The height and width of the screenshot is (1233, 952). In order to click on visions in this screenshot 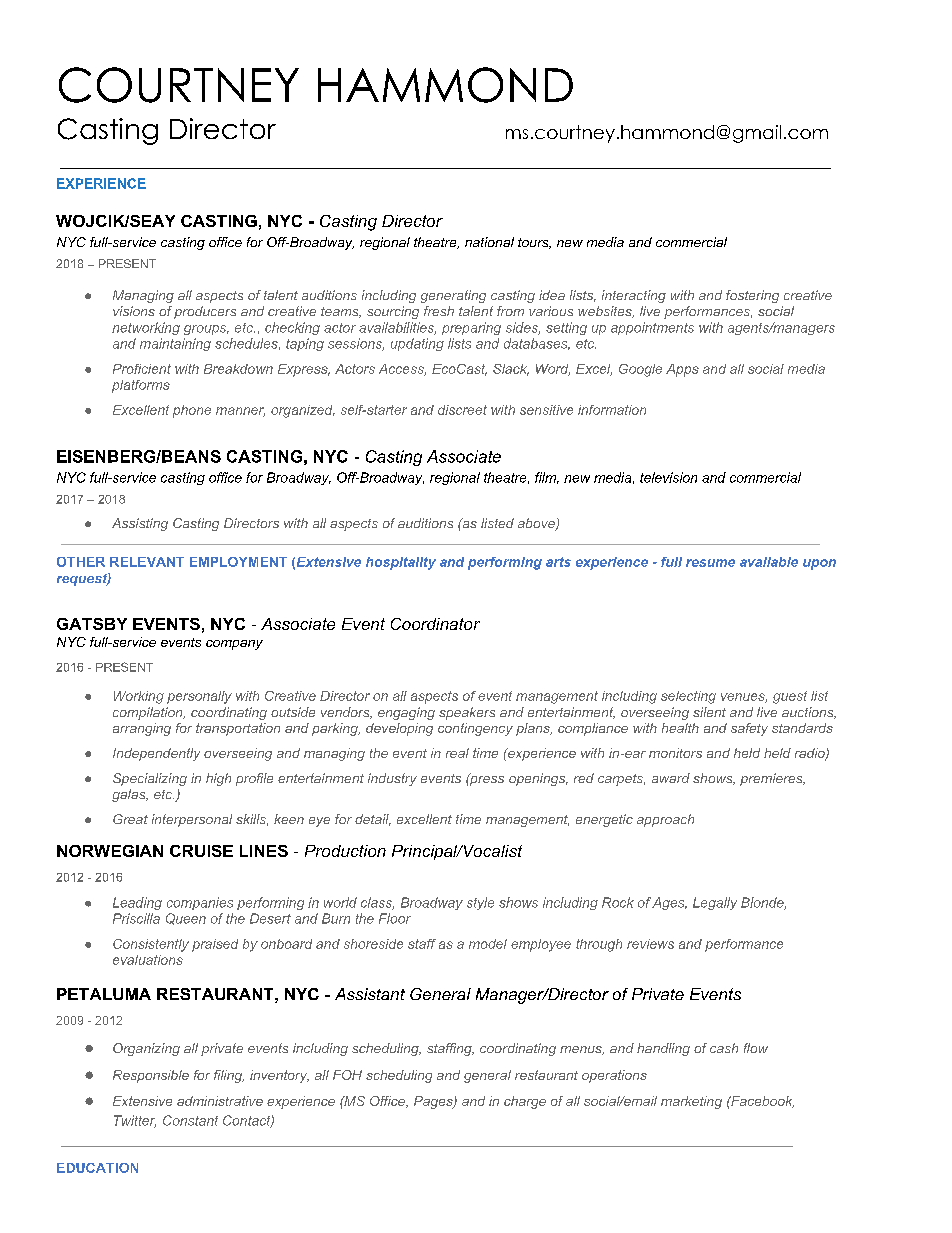, I will do `click(134, 311)`.
